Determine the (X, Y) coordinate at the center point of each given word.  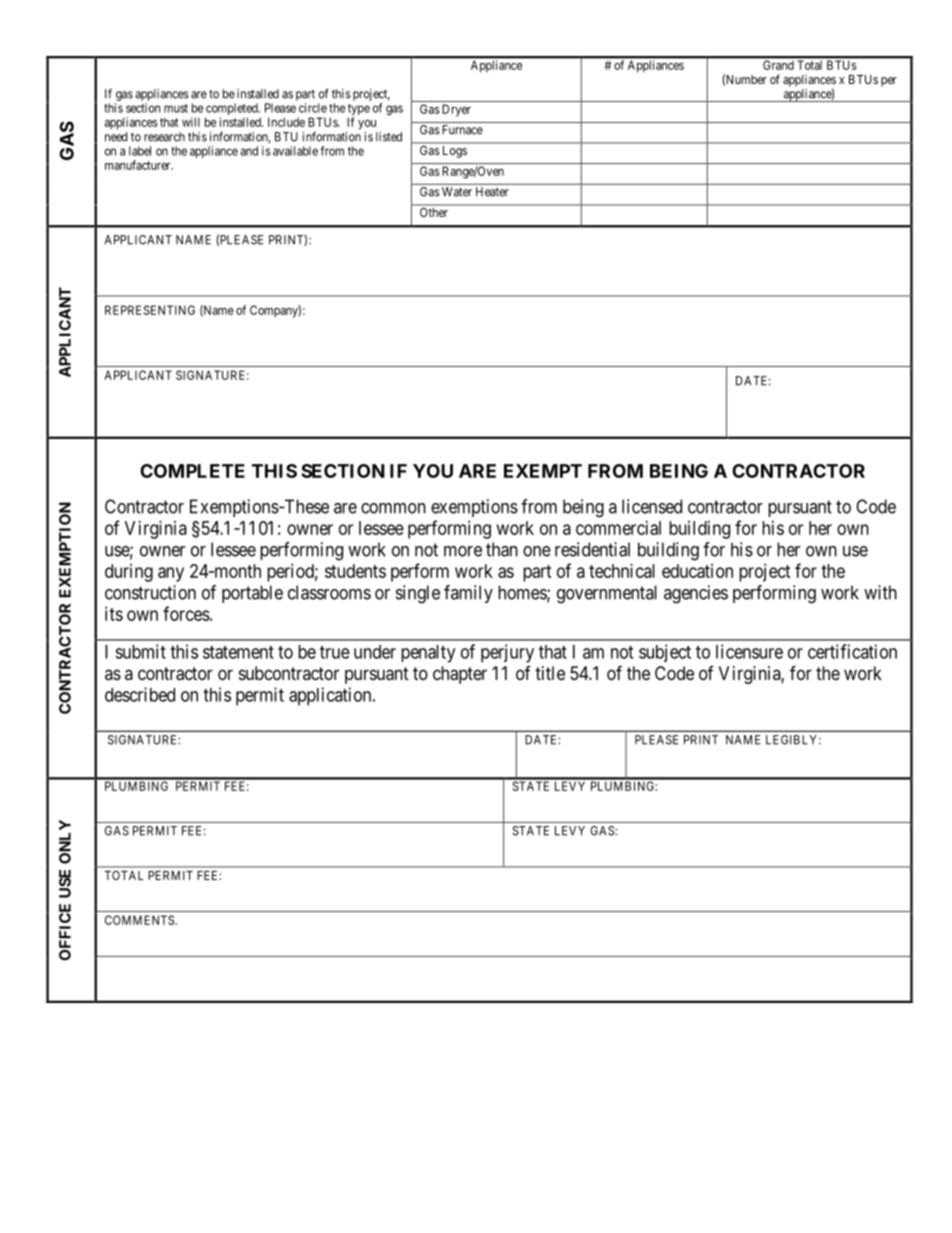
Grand (778, 65)
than (502, 549)
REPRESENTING (150, 310)
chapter (460, 675)
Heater (492, 192)
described (140, 694)
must (176, 108)
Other (434, 212)
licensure (749, 651)
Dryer (456, 110)
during (129, 573)
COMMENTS (139, 920)
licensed (652, 506)
